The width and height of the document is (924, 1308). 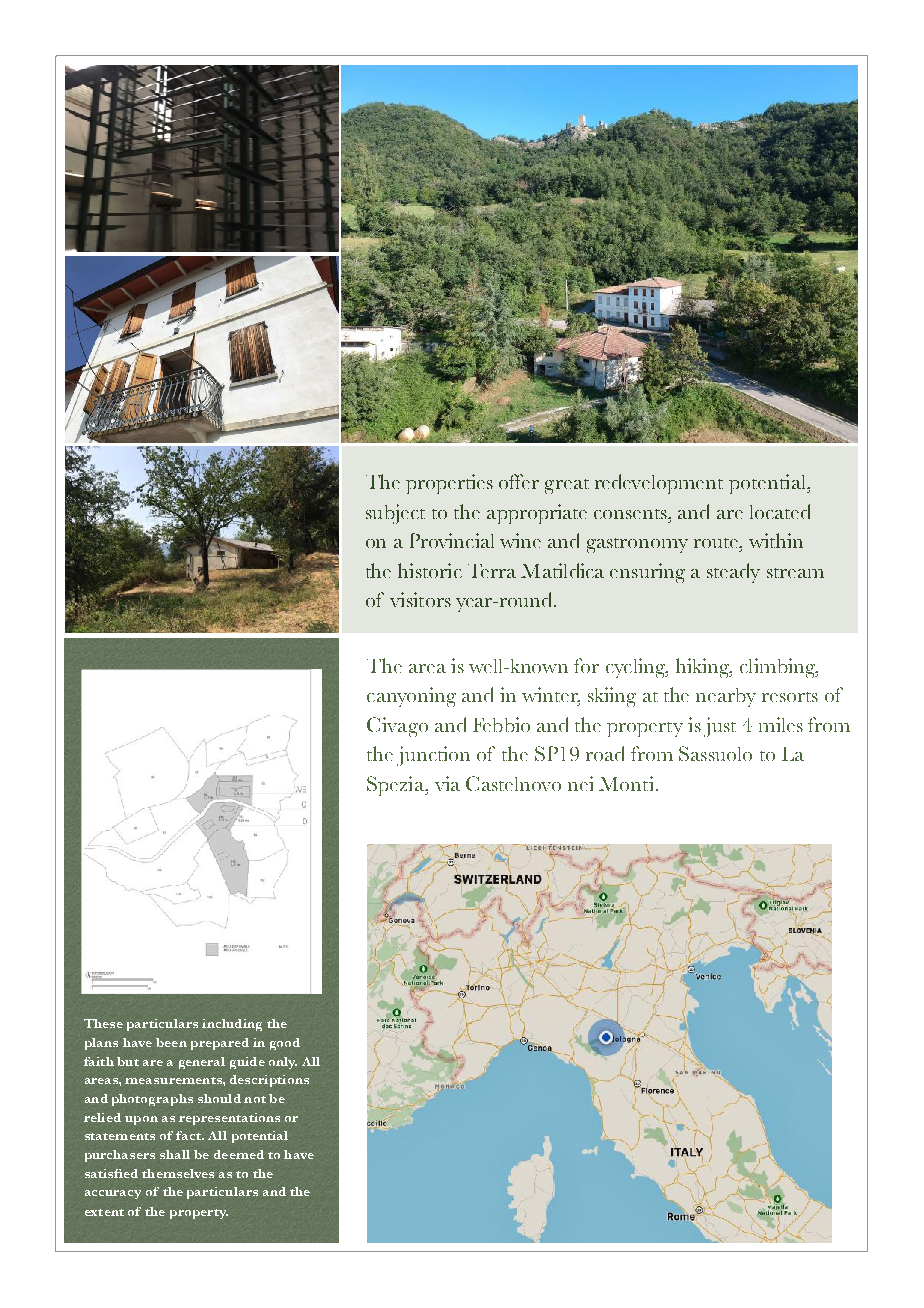 What do you see at coordinates (720, 727) in the document?
I see `just` at bounding box center [720, 727].
